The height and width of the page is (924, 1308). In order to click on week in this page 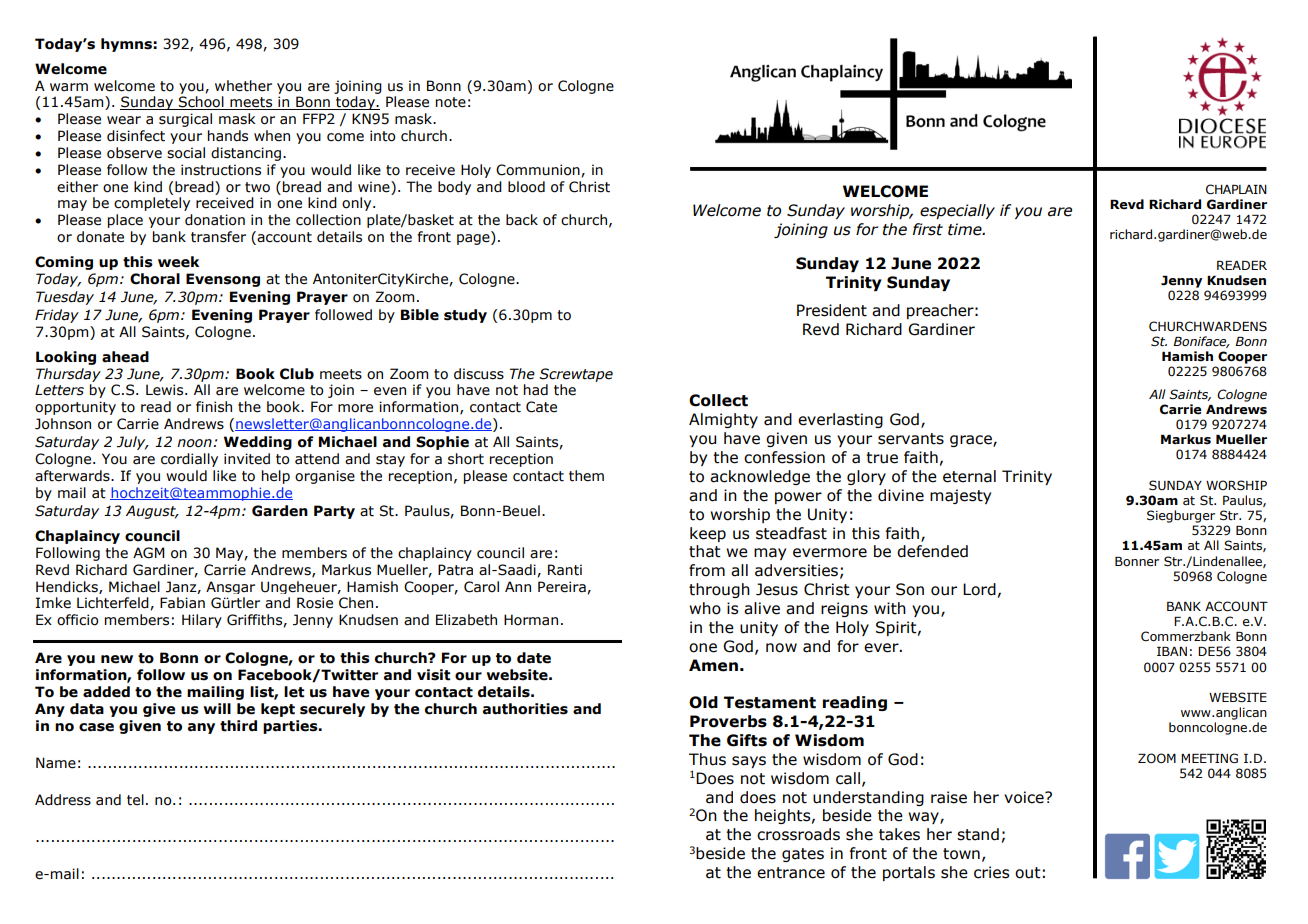, I will do `click(178, 262)`.
